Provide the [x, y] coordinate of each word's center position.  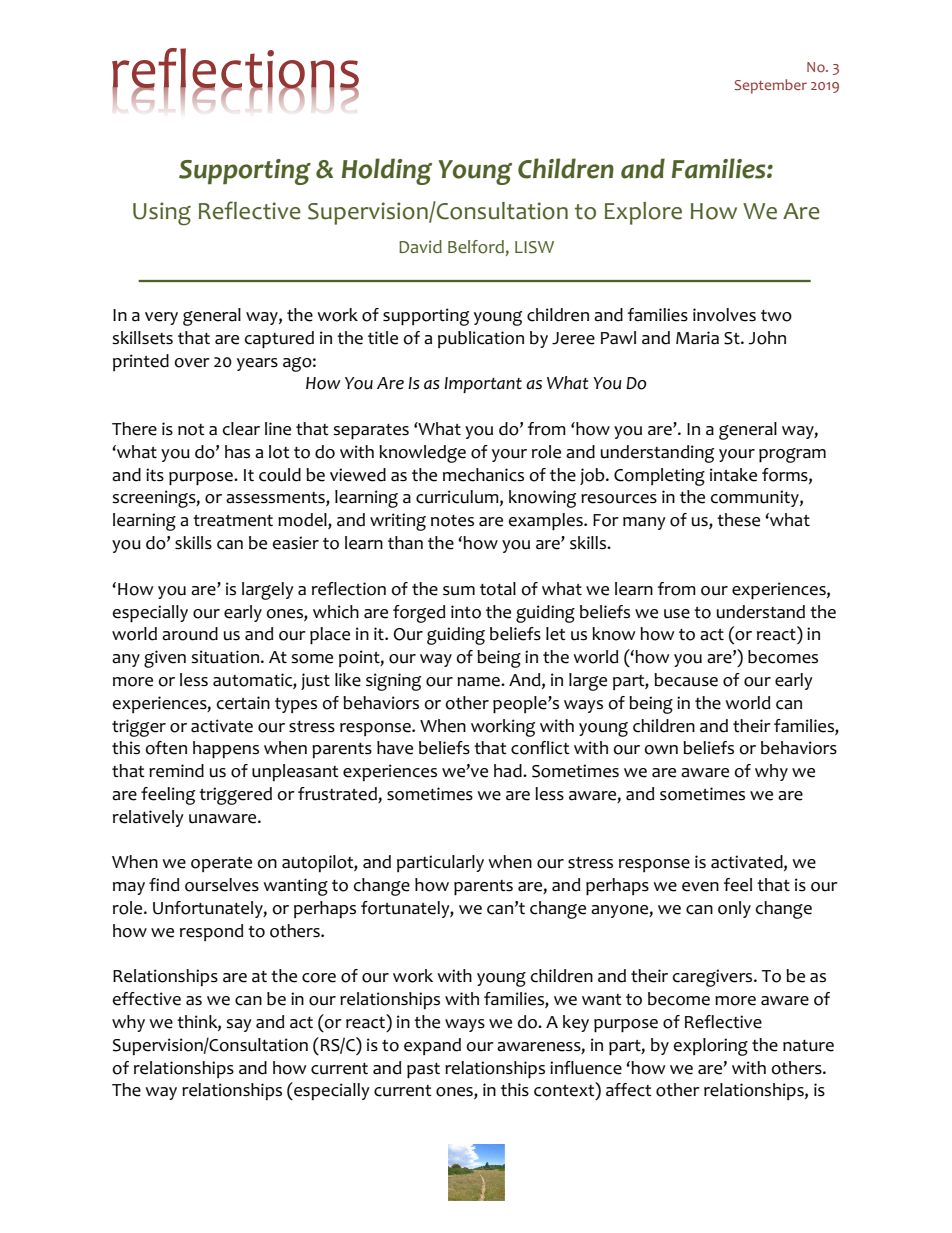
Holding [387, 171]
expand [432, 1046]
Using [162, 214]
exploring [710, 1047]
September [771, 86]
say [239, 1025]
